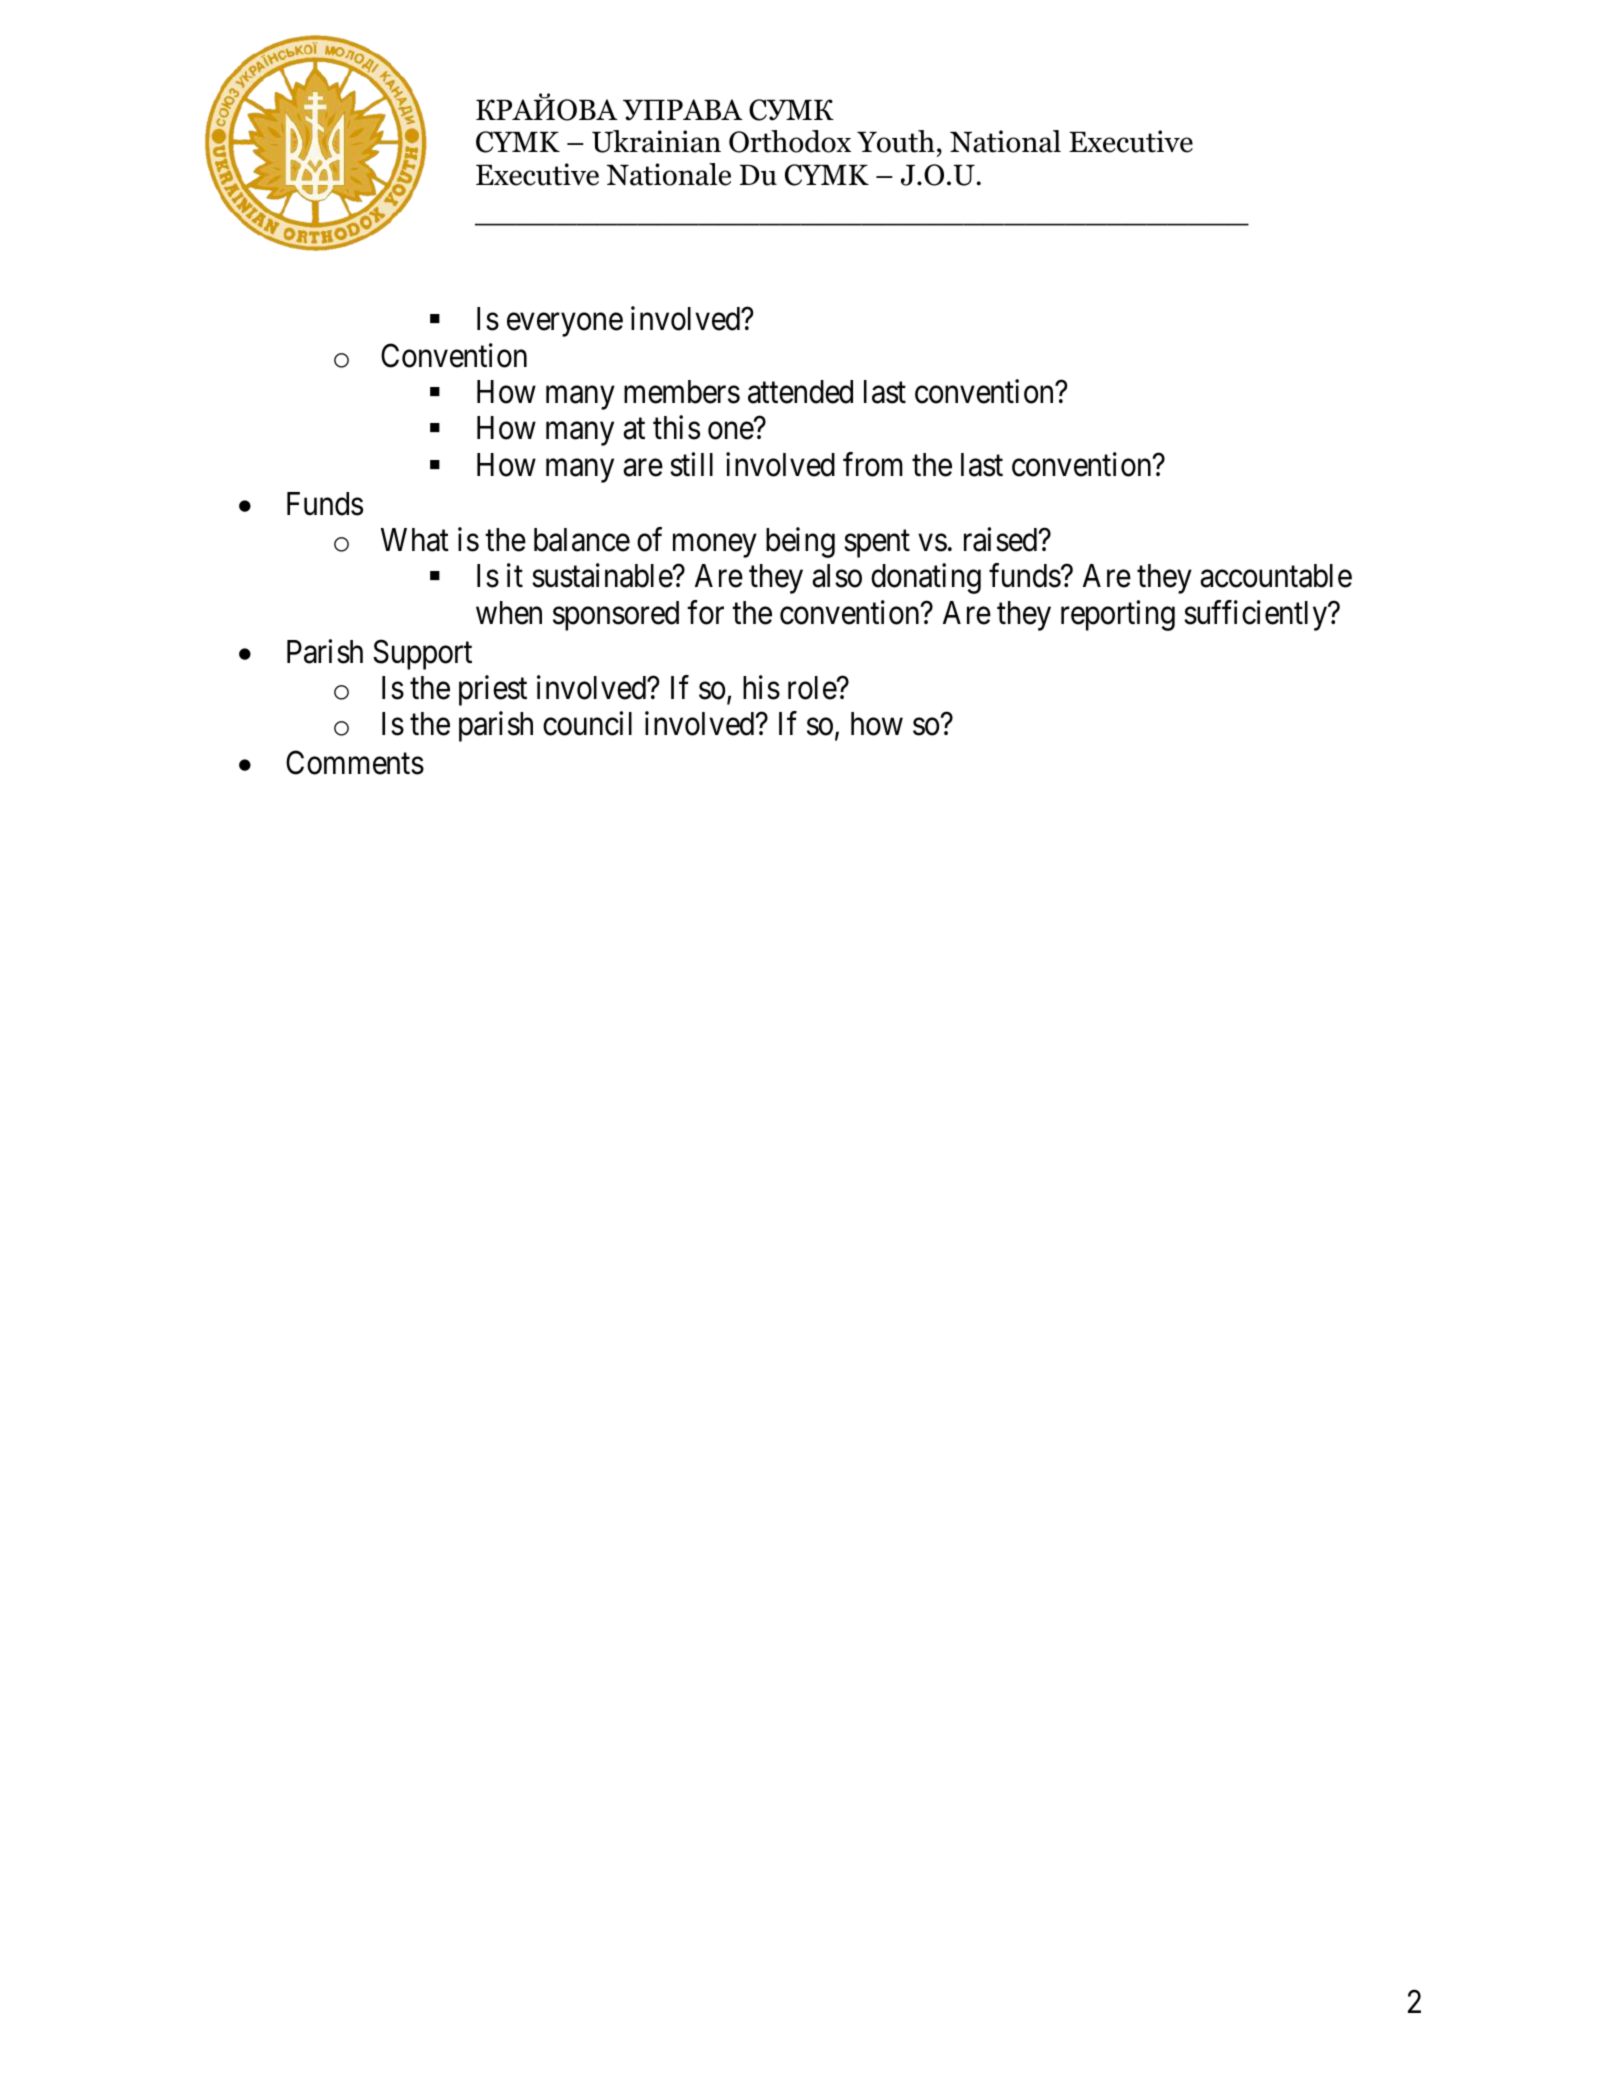 This screenshot has width=1615, height=2090. What do you see at coordinates (873, 464) in the screenshot?
I see `from` at bounding box center [873, 464].
